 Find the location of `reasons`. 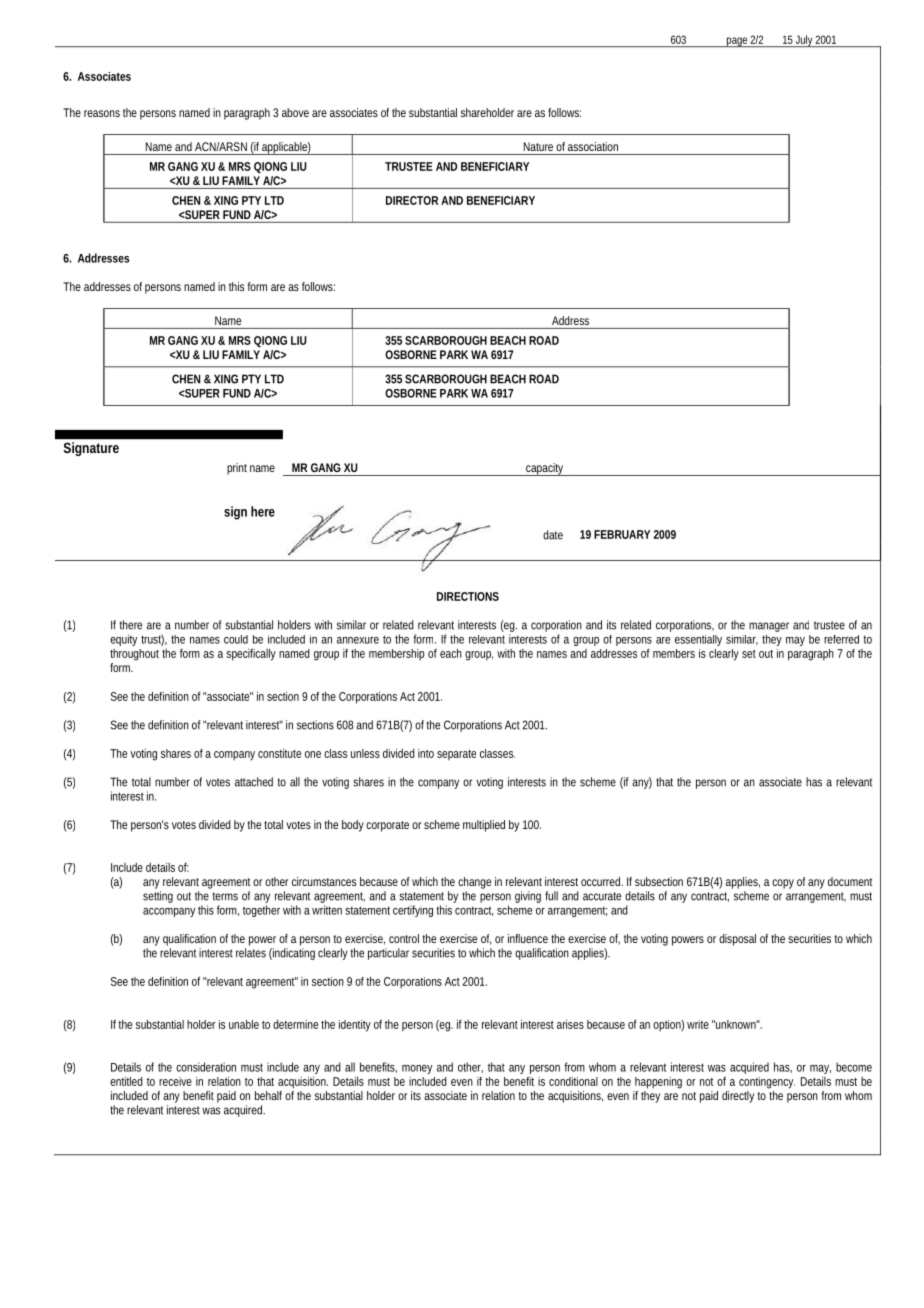

reasons is located at coordinates (102, 113).
